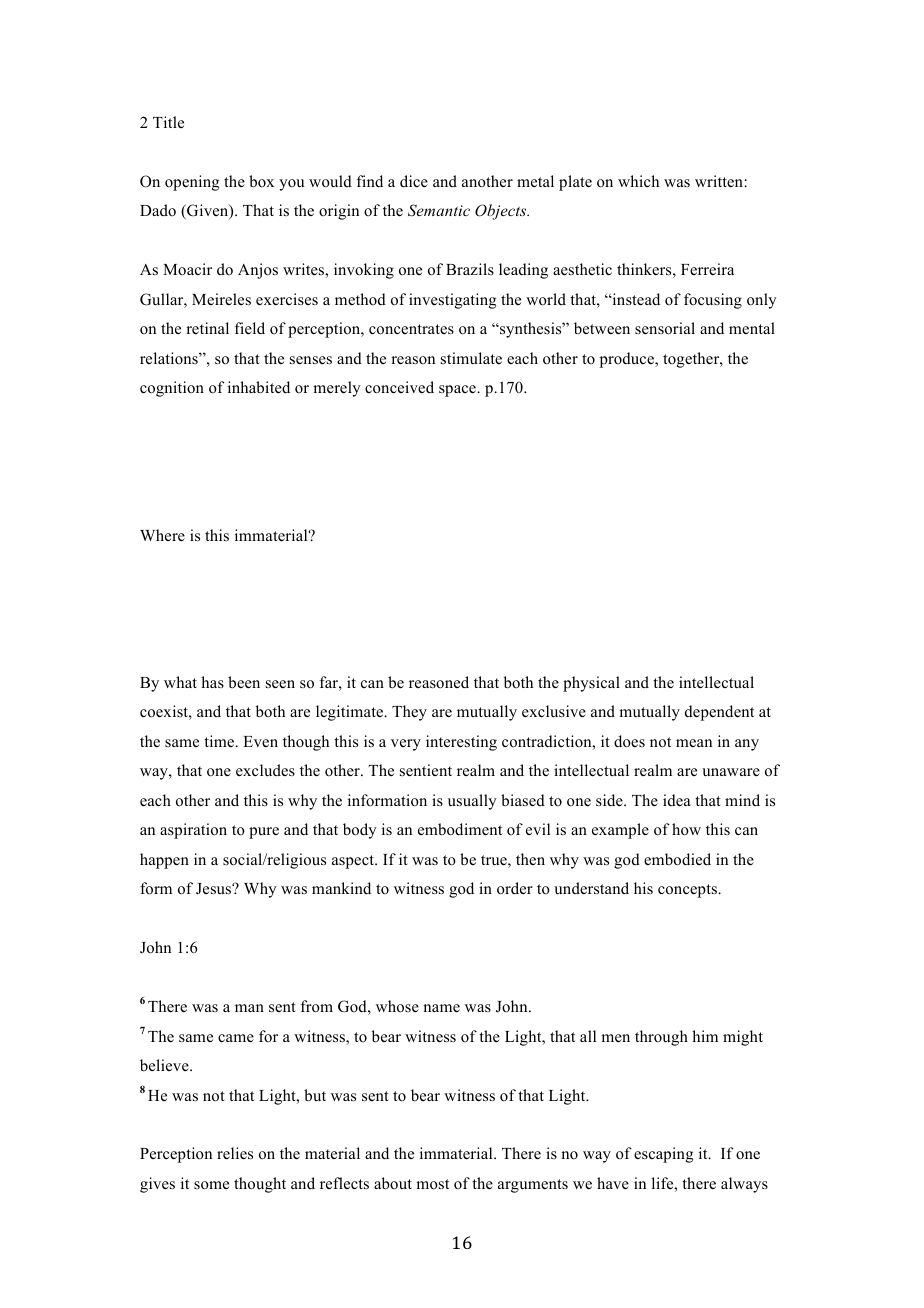 This document has height=1308, width=924. Describe the element at coordinates (414, 181) in the document. I see `dice` at that location.
